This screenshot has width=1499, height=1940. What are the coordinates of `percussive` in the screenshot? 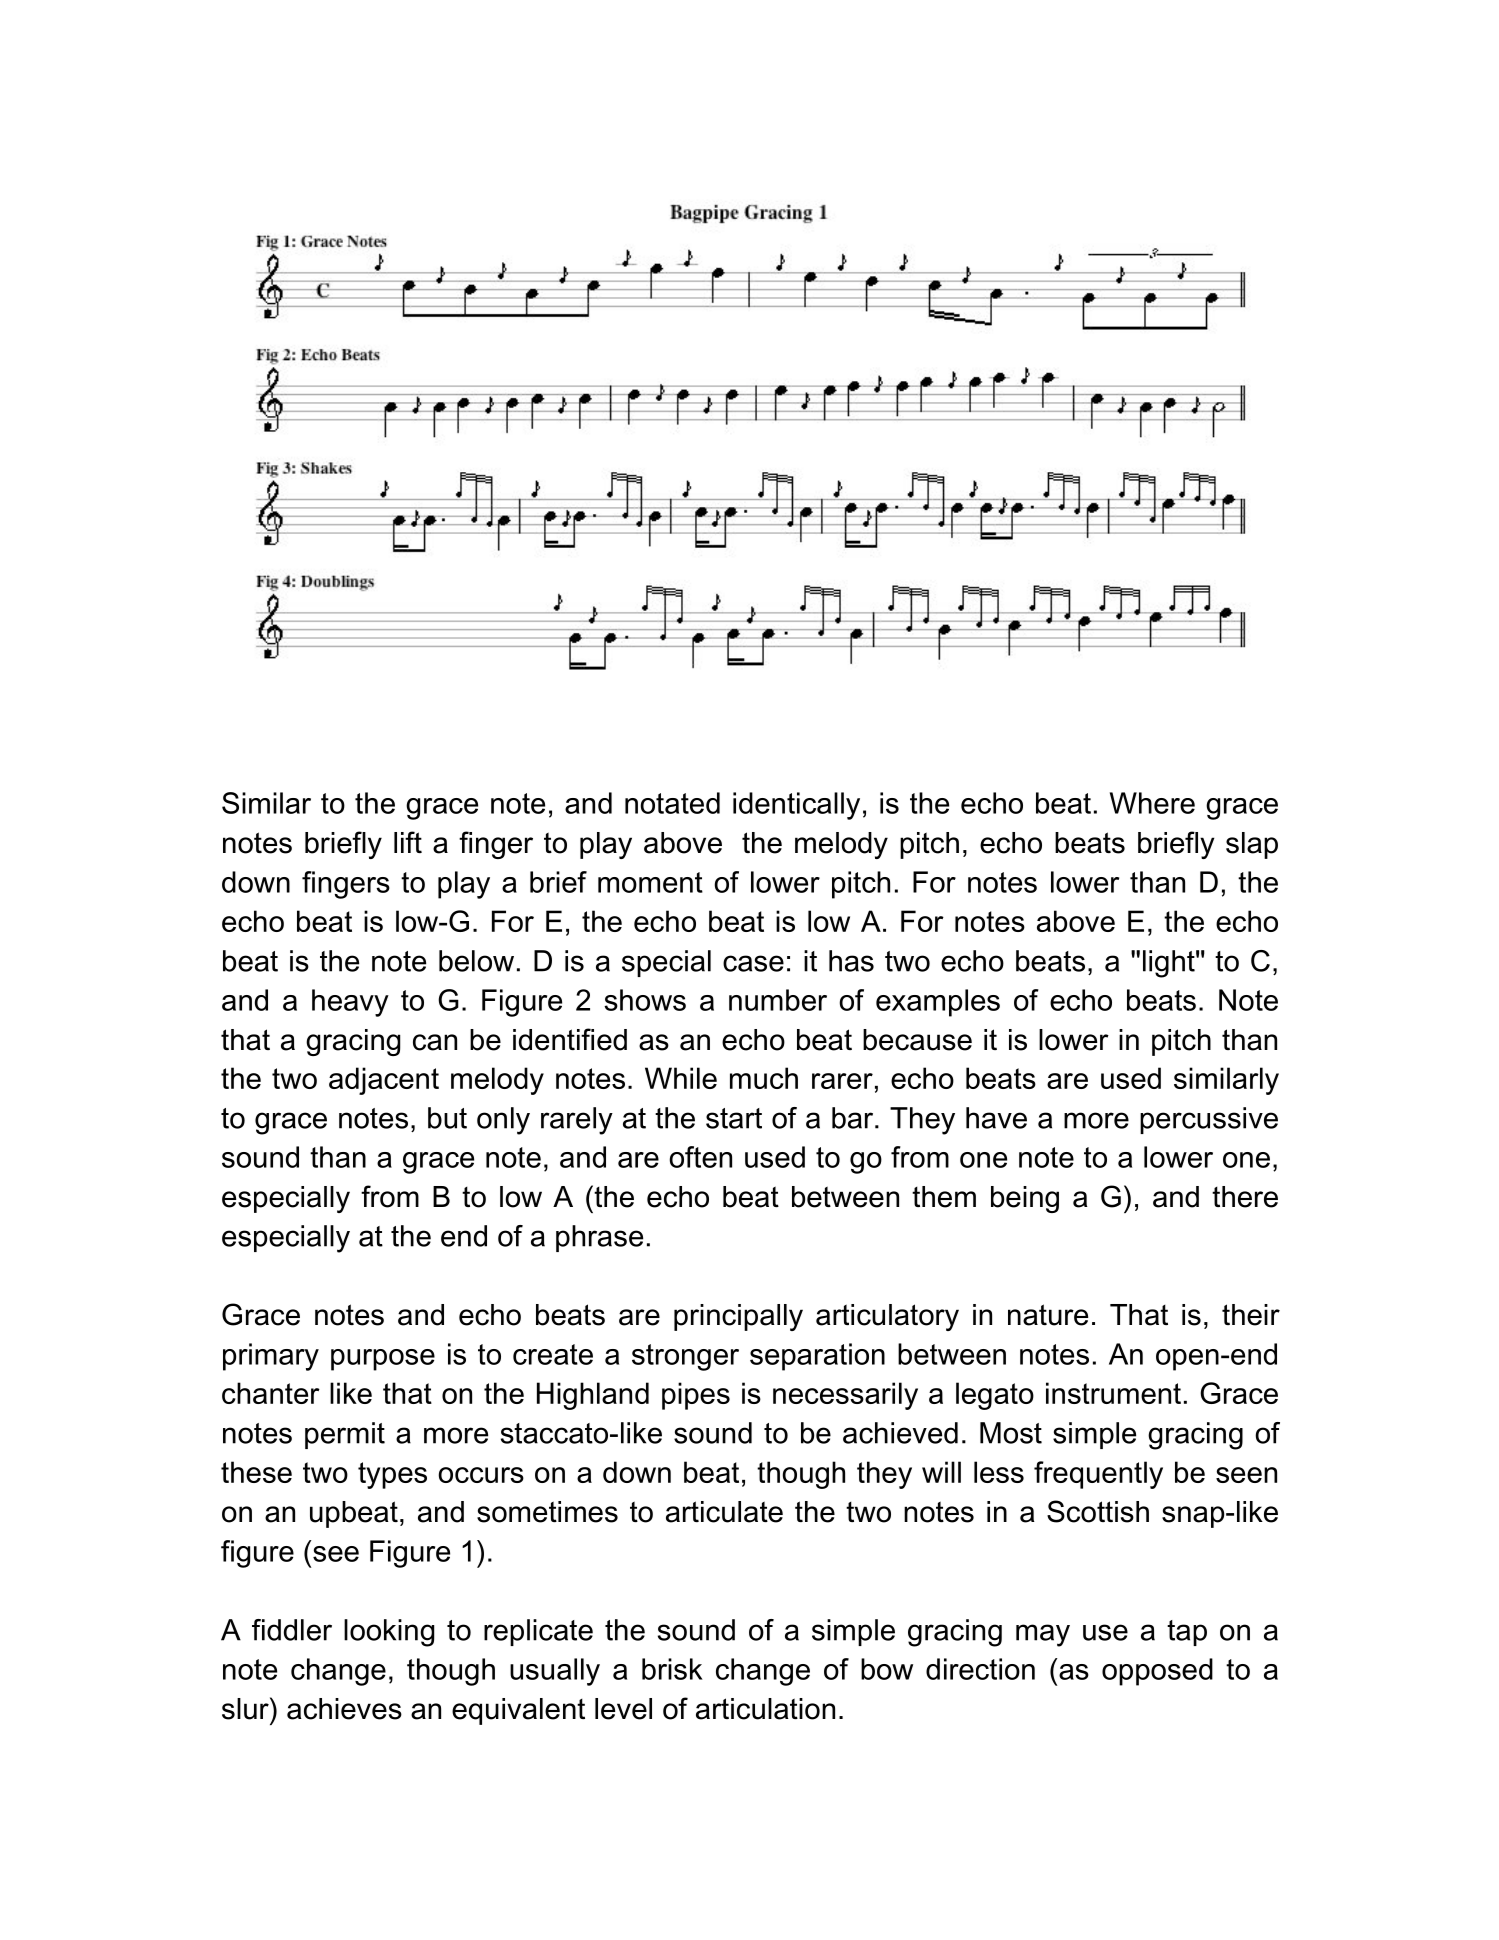 It's located at (1209, 1120).
